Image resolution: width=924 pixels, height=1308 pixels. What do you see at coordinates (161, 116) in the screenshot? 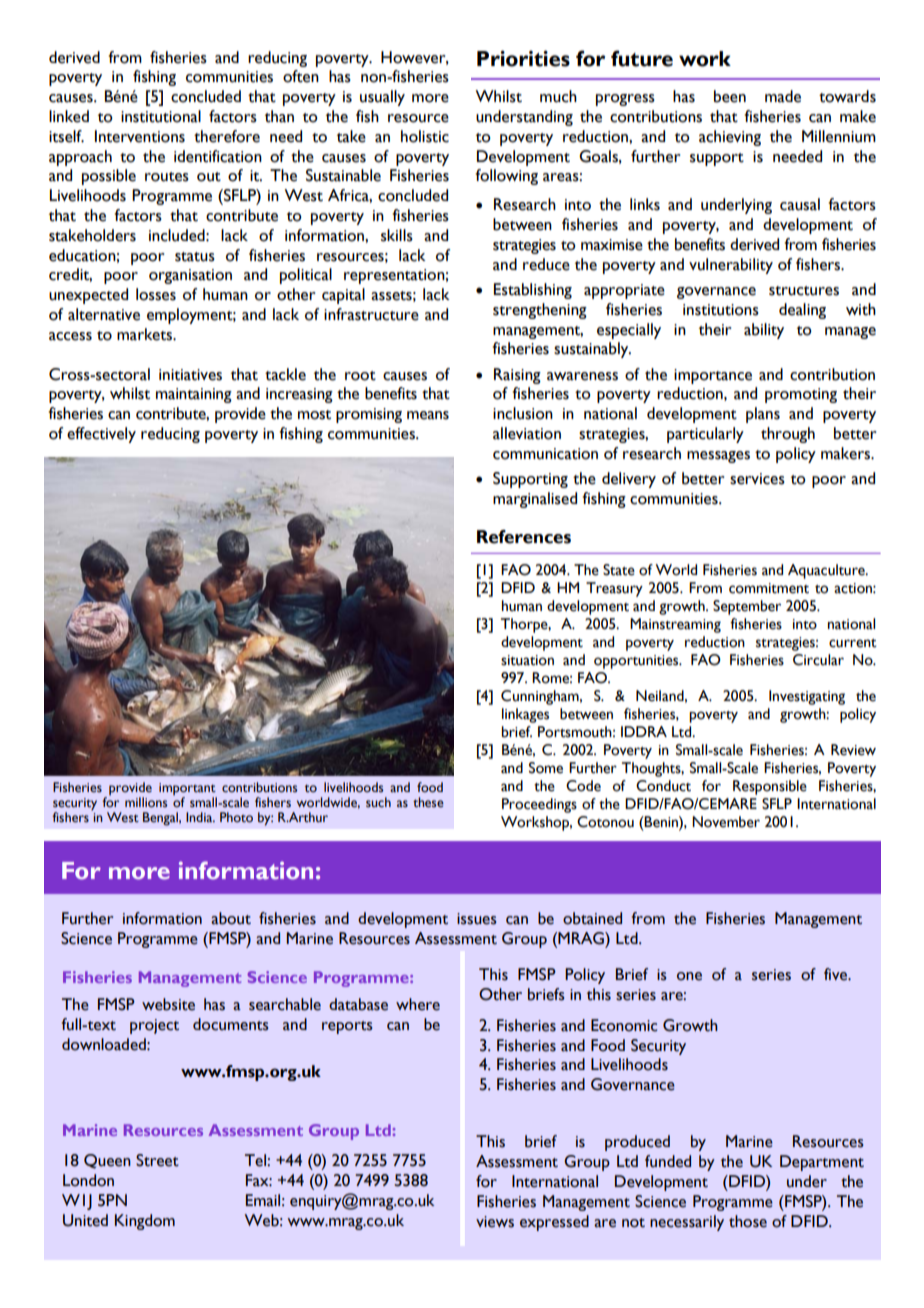
I see `institutional` at bounding box center [161, 116].
